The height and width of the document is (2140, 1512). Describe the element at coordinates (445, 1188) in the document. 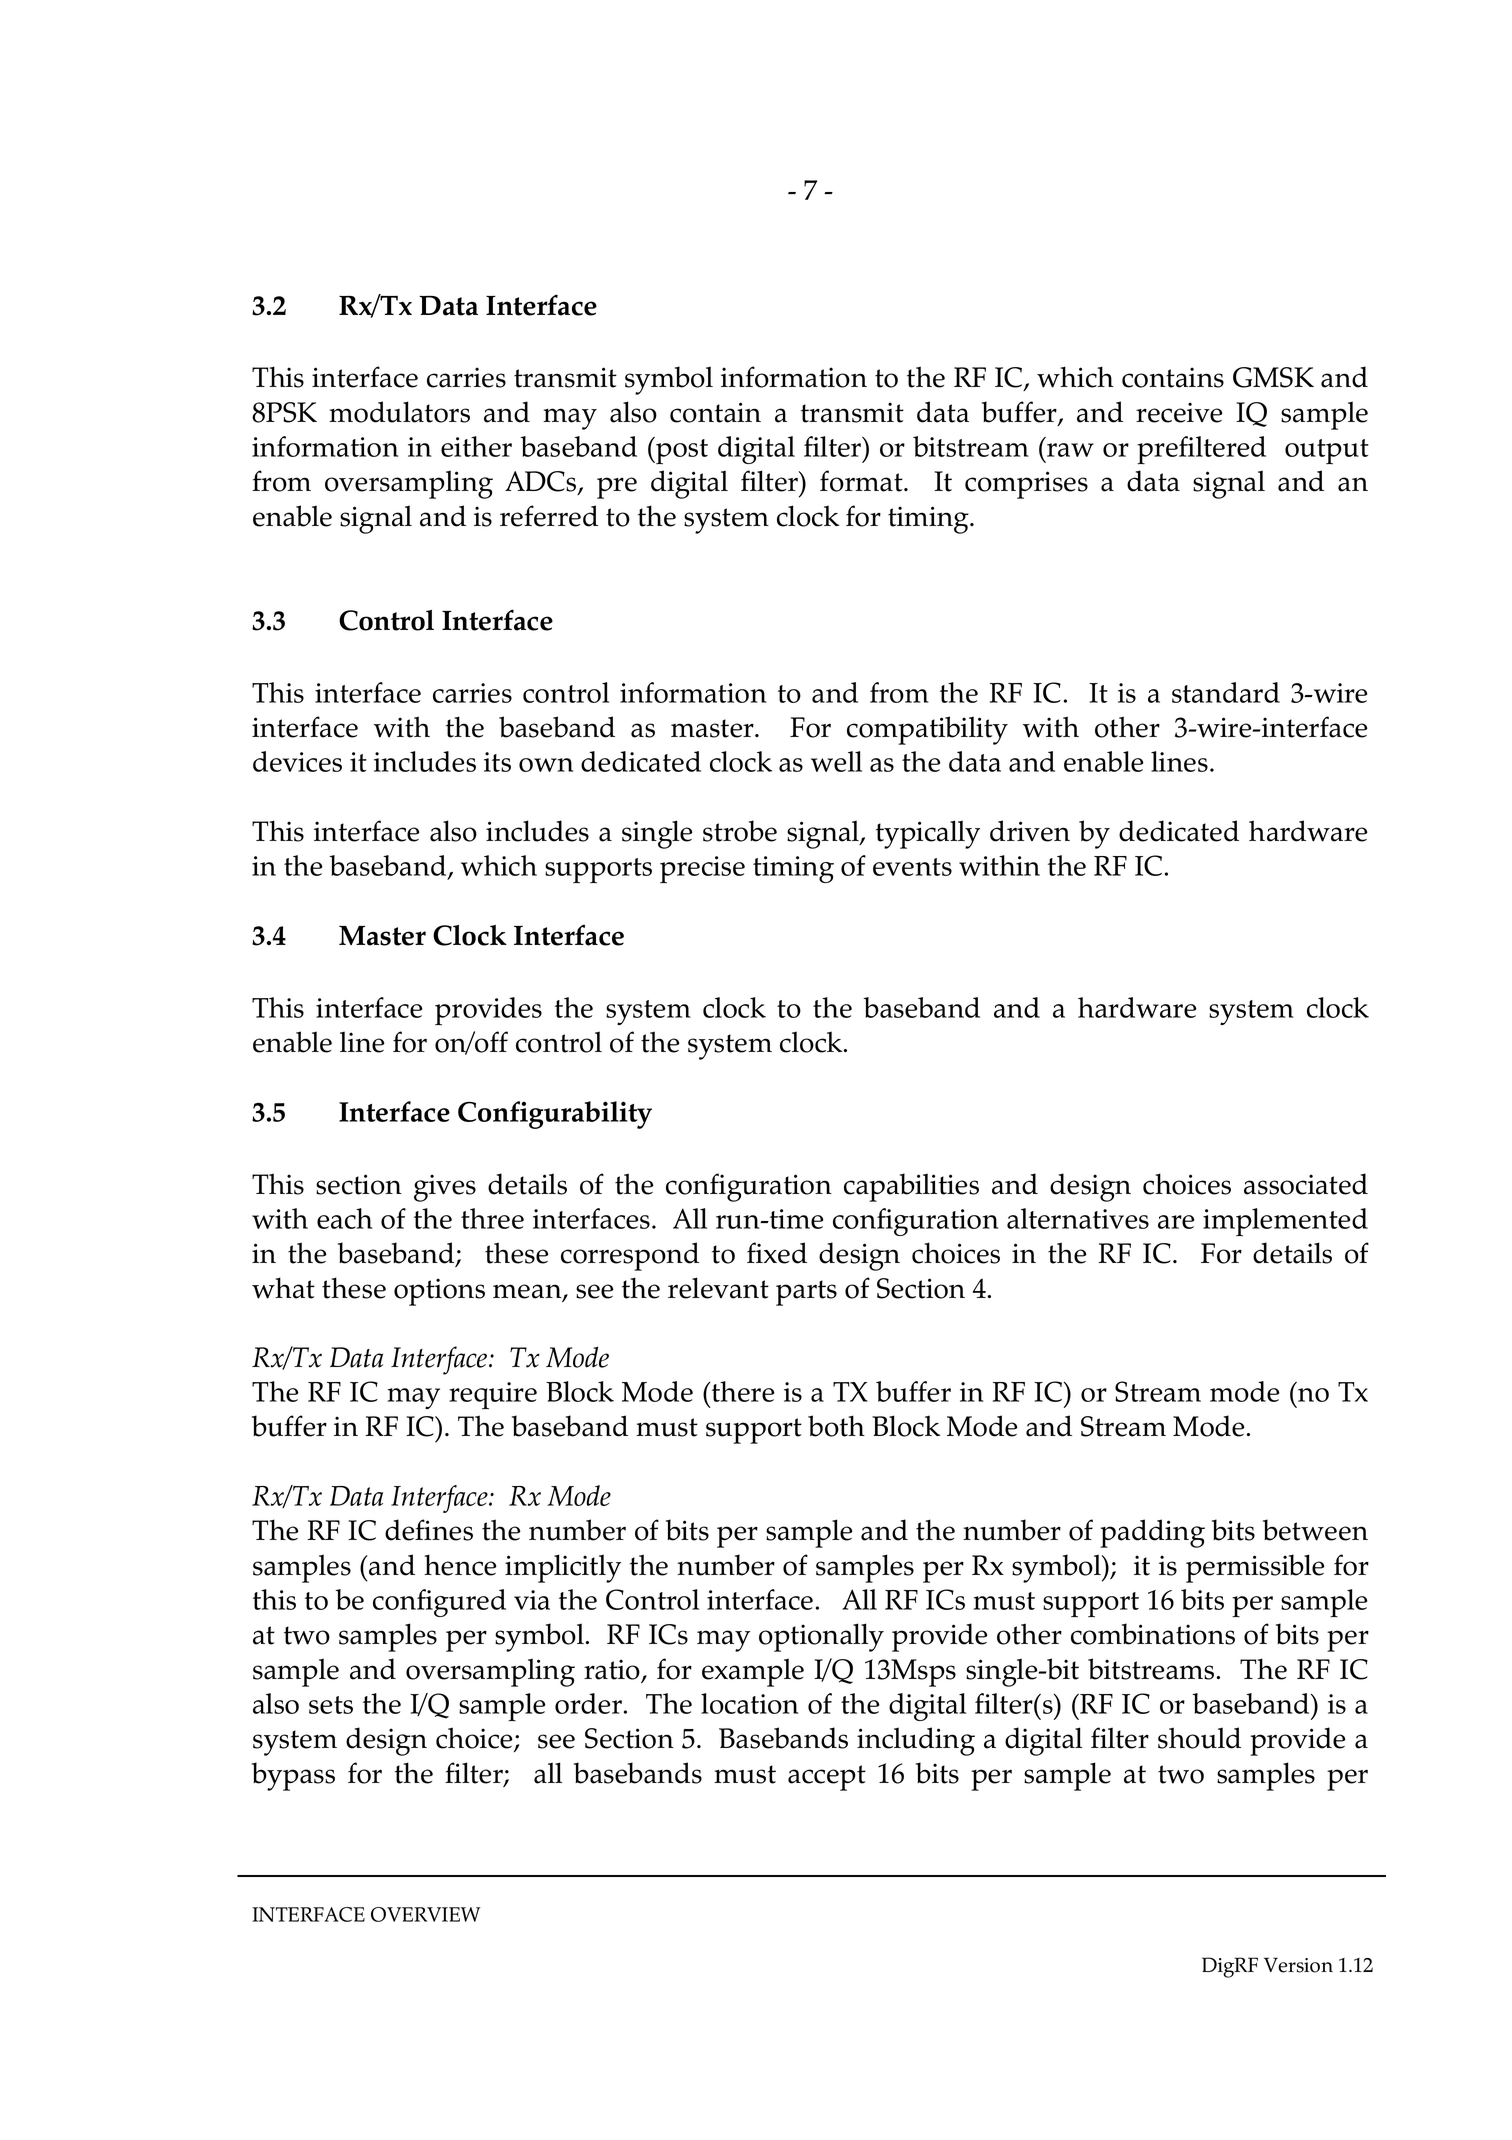

I see `gives` at that location.
